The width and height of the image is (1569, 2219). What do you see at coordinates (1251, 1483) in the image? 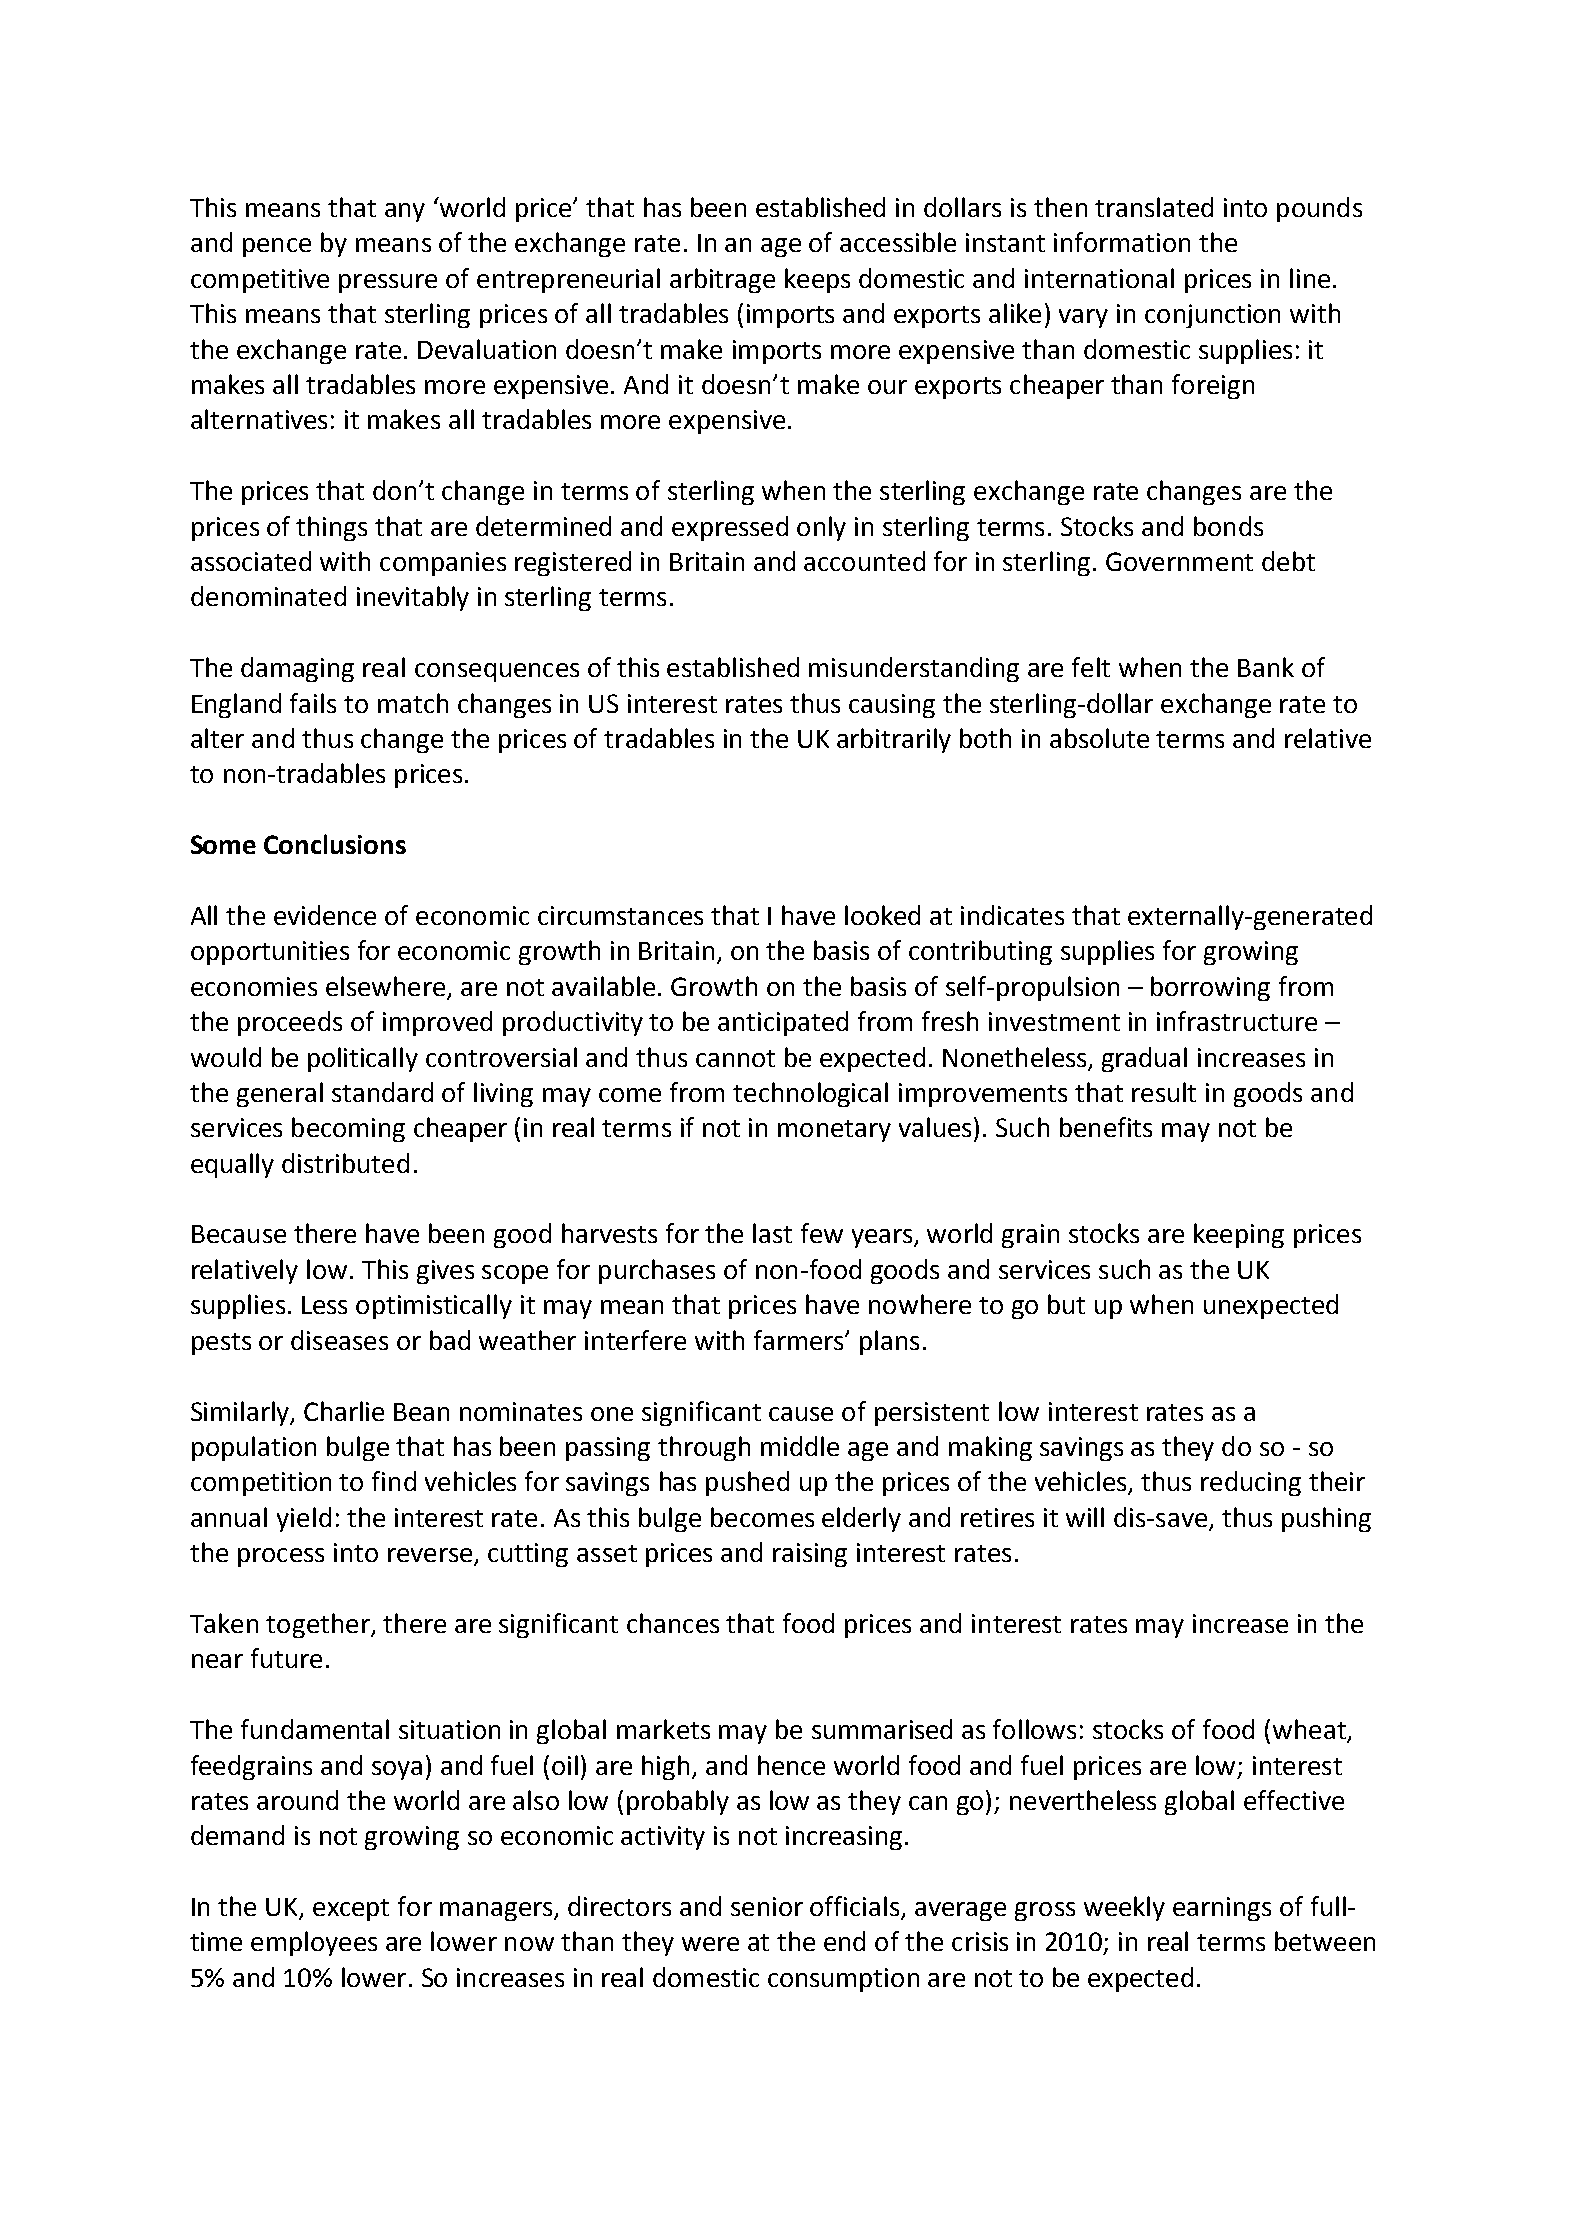
I see `reducing` at bounding box center [1251, 1483].
